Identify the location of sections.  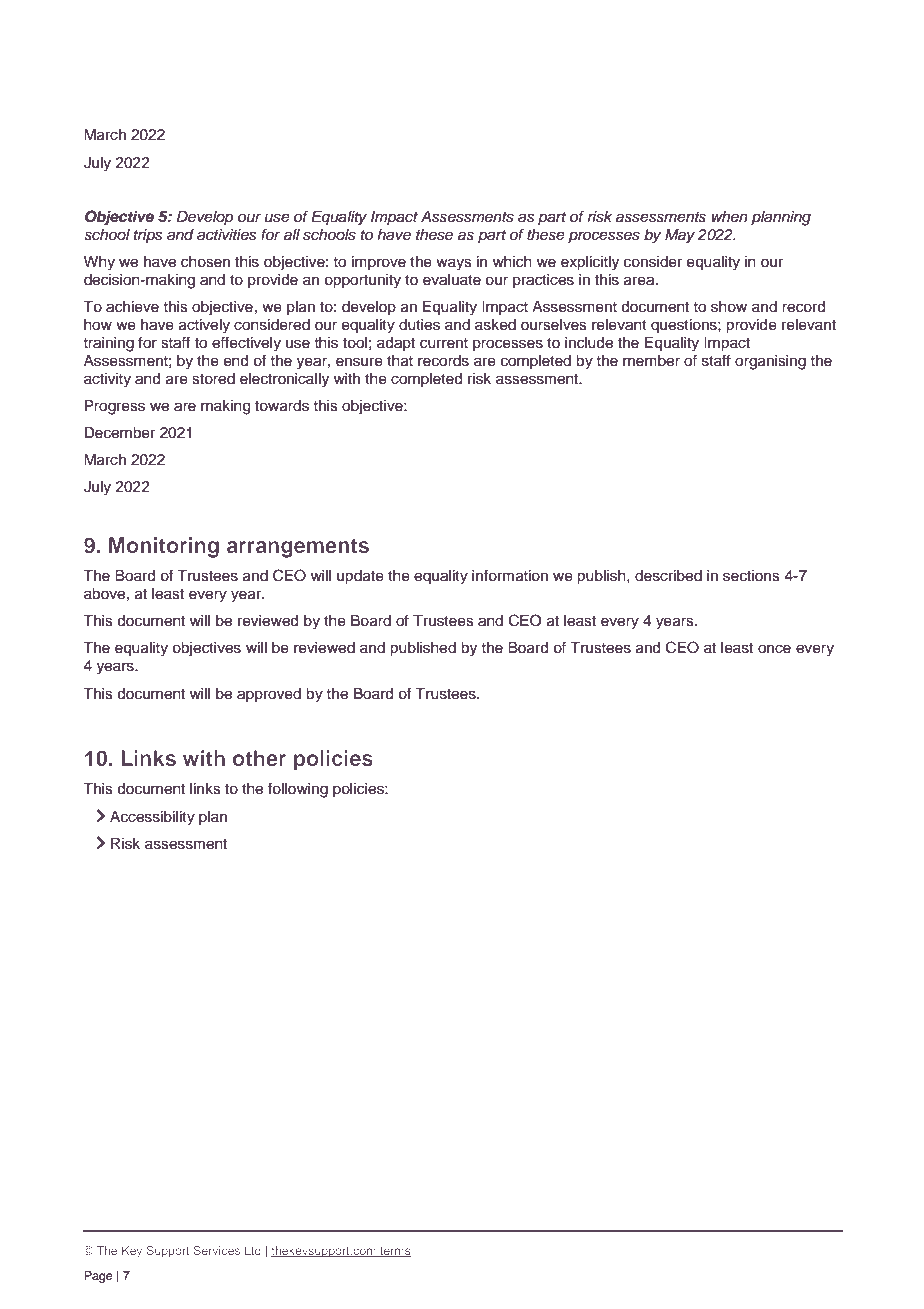
(751, 576).
